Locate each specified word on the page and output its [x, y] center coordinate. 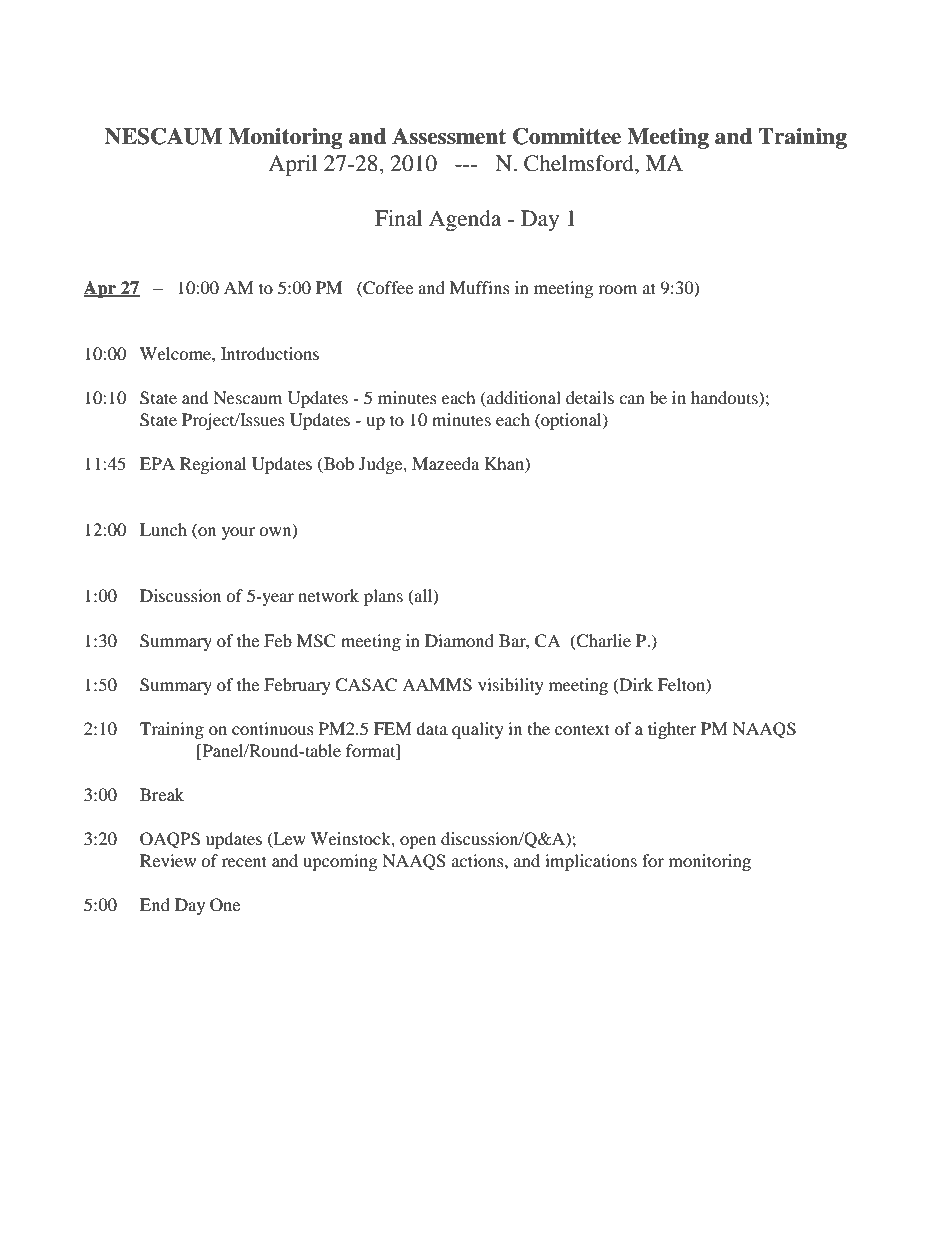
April [292, 165]
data [432, 728]
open [418, 842]
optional [571, 421]
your [238, 533]
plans [383, 597]
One [225, 905]
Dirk [635, 685]
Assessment [449, 136]
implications [591, 862]
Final [398, 218]
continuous [273, 728]
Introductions [270, 353]
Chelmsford [580, 163]
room [617, 289]
